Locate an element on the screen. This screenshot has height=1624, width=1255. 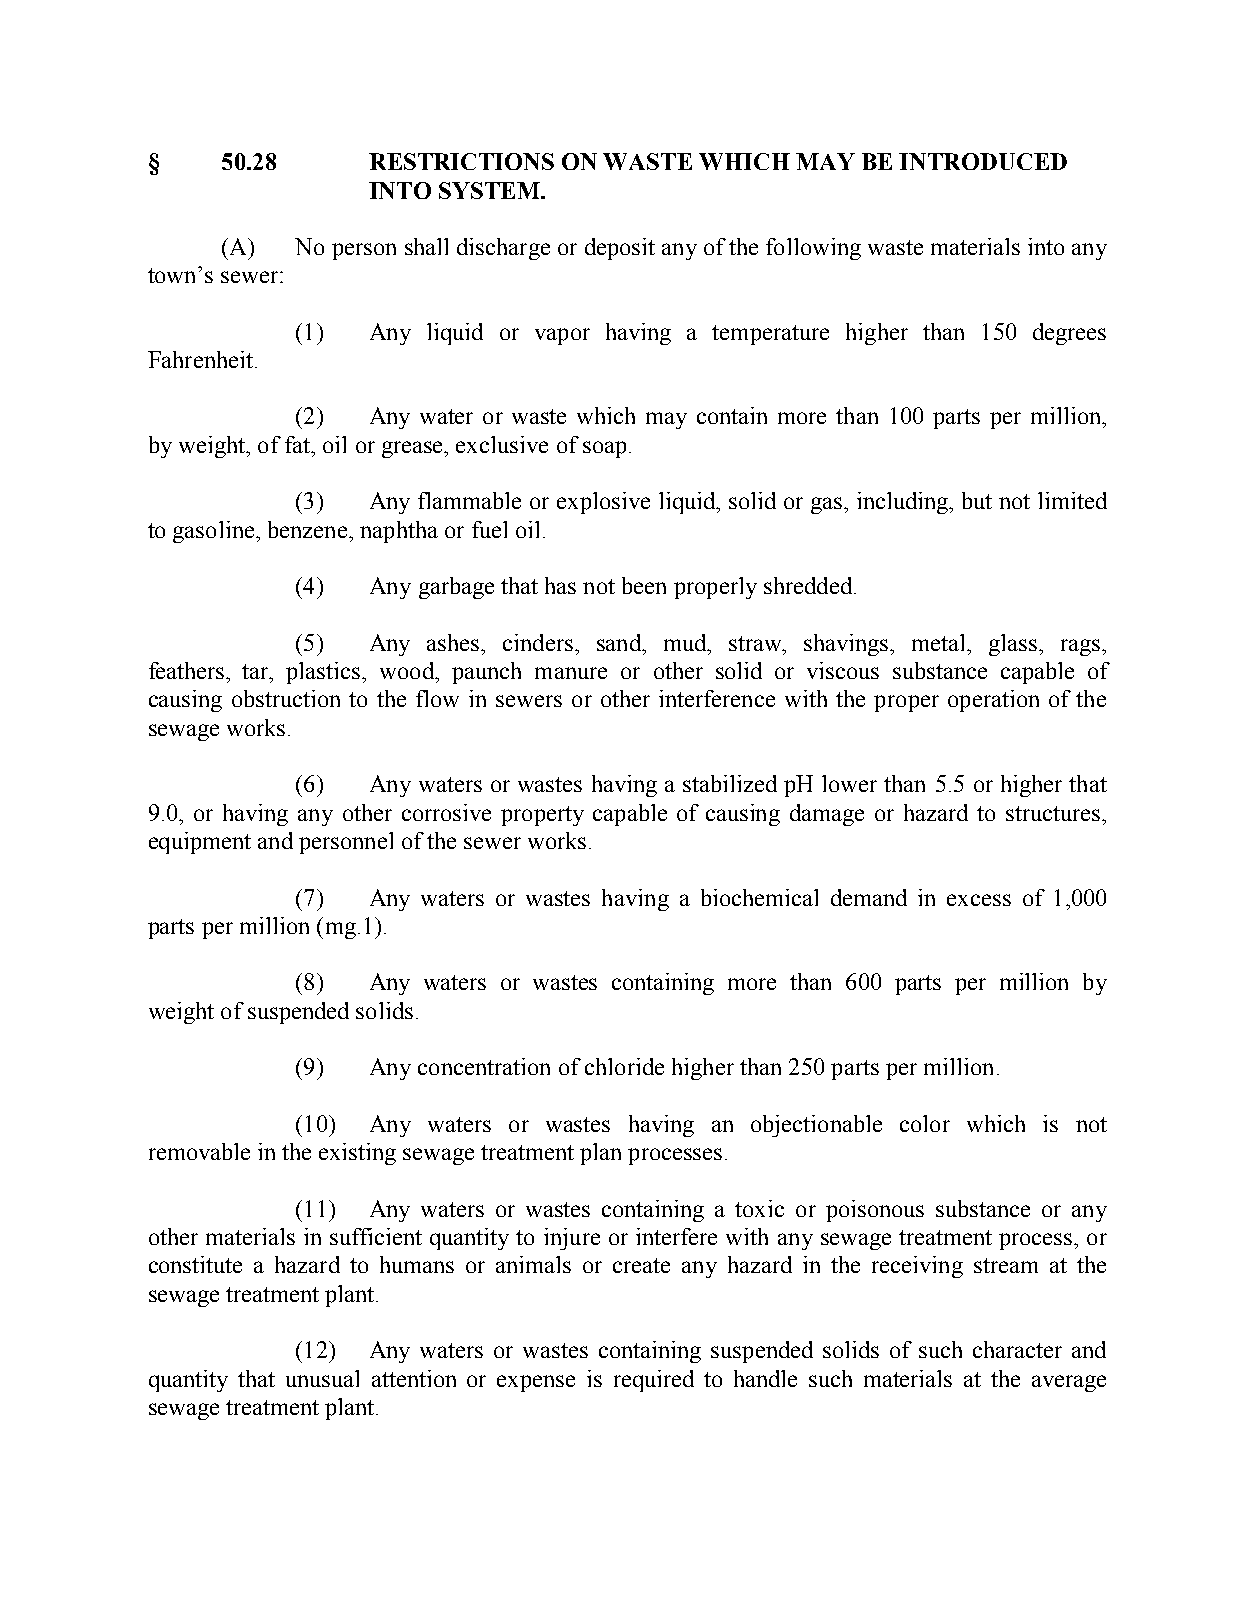
stabilized is located at coordinates (730, 783).
